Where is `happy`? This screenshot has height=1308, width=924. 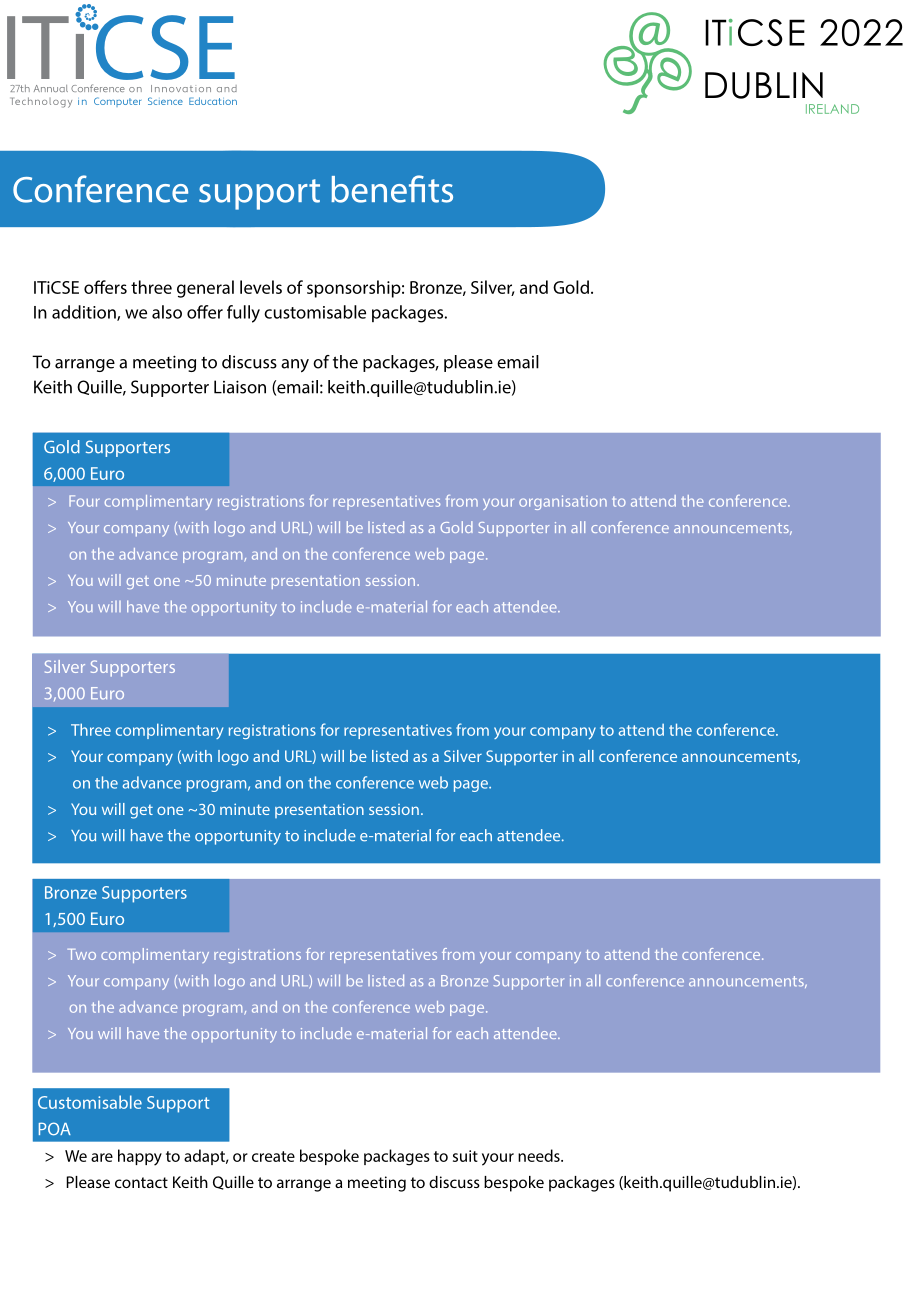
happy is located at coordinates (140, 1157).
